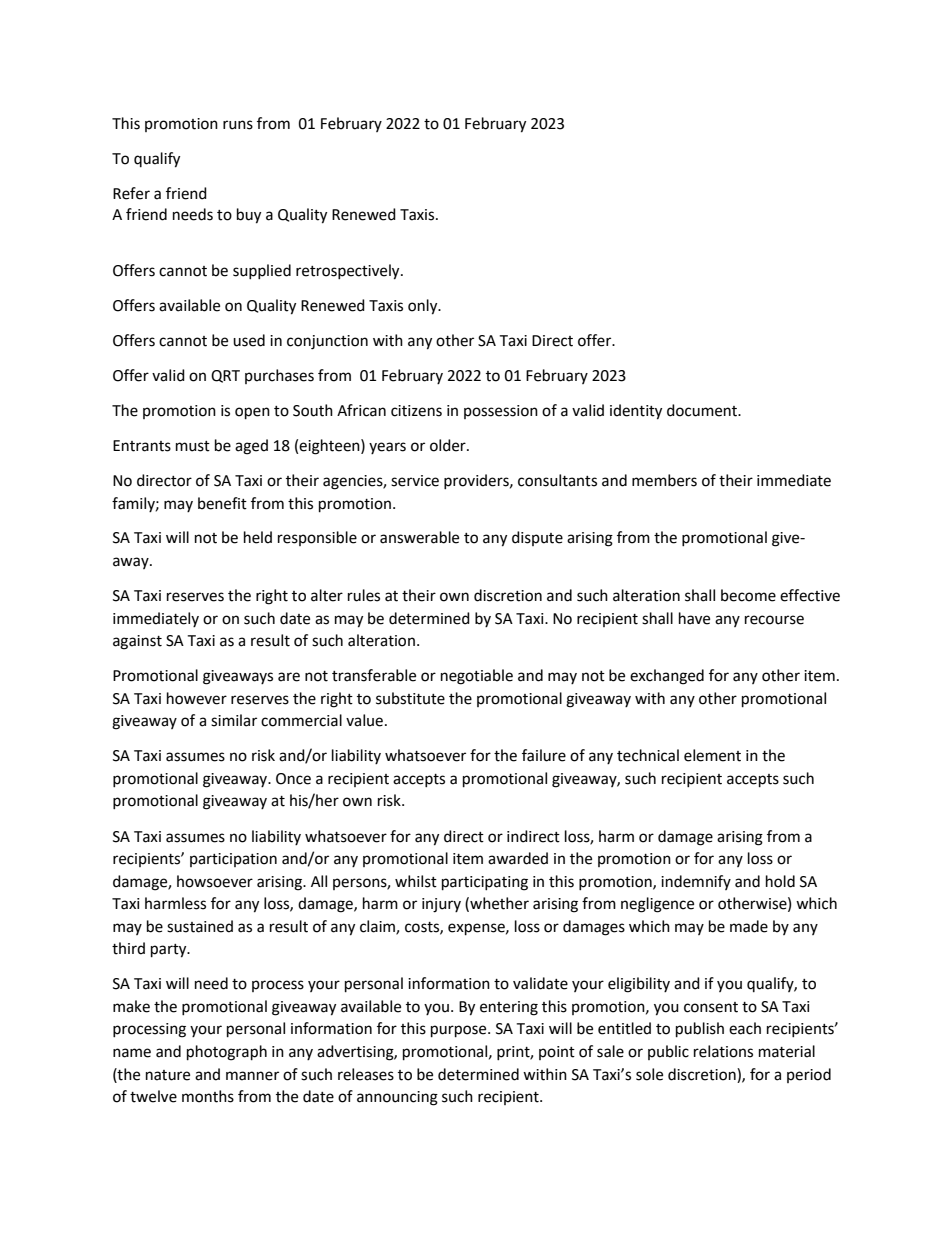 Image resolution: width=952 pixels, height=1233 pixels. Describe the element at coordinates (460, 1031) in the document. I see `purpose` at that location.
